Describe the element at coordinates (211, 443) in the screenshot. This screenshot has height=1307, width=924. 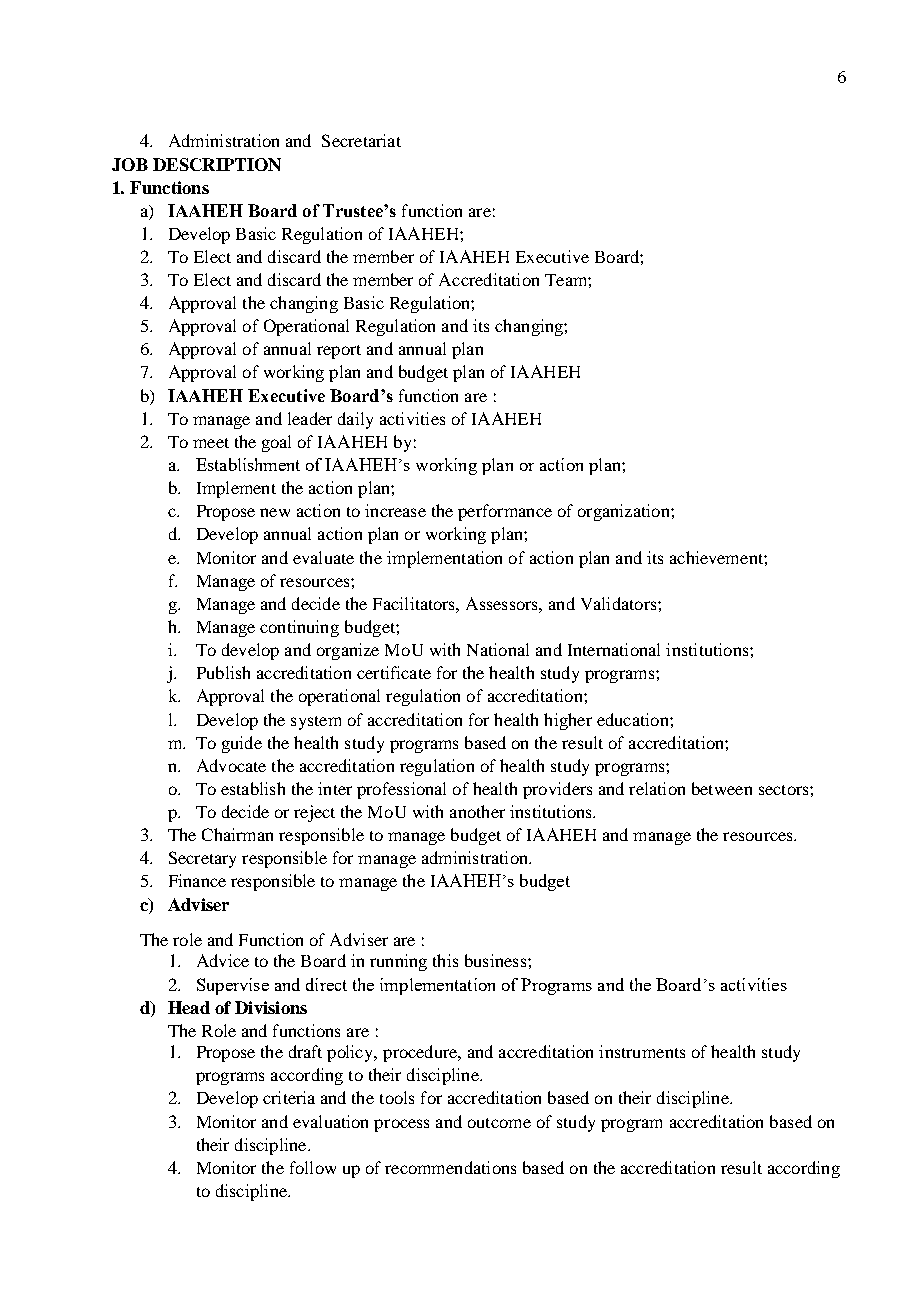
I see `meet` at that location.
